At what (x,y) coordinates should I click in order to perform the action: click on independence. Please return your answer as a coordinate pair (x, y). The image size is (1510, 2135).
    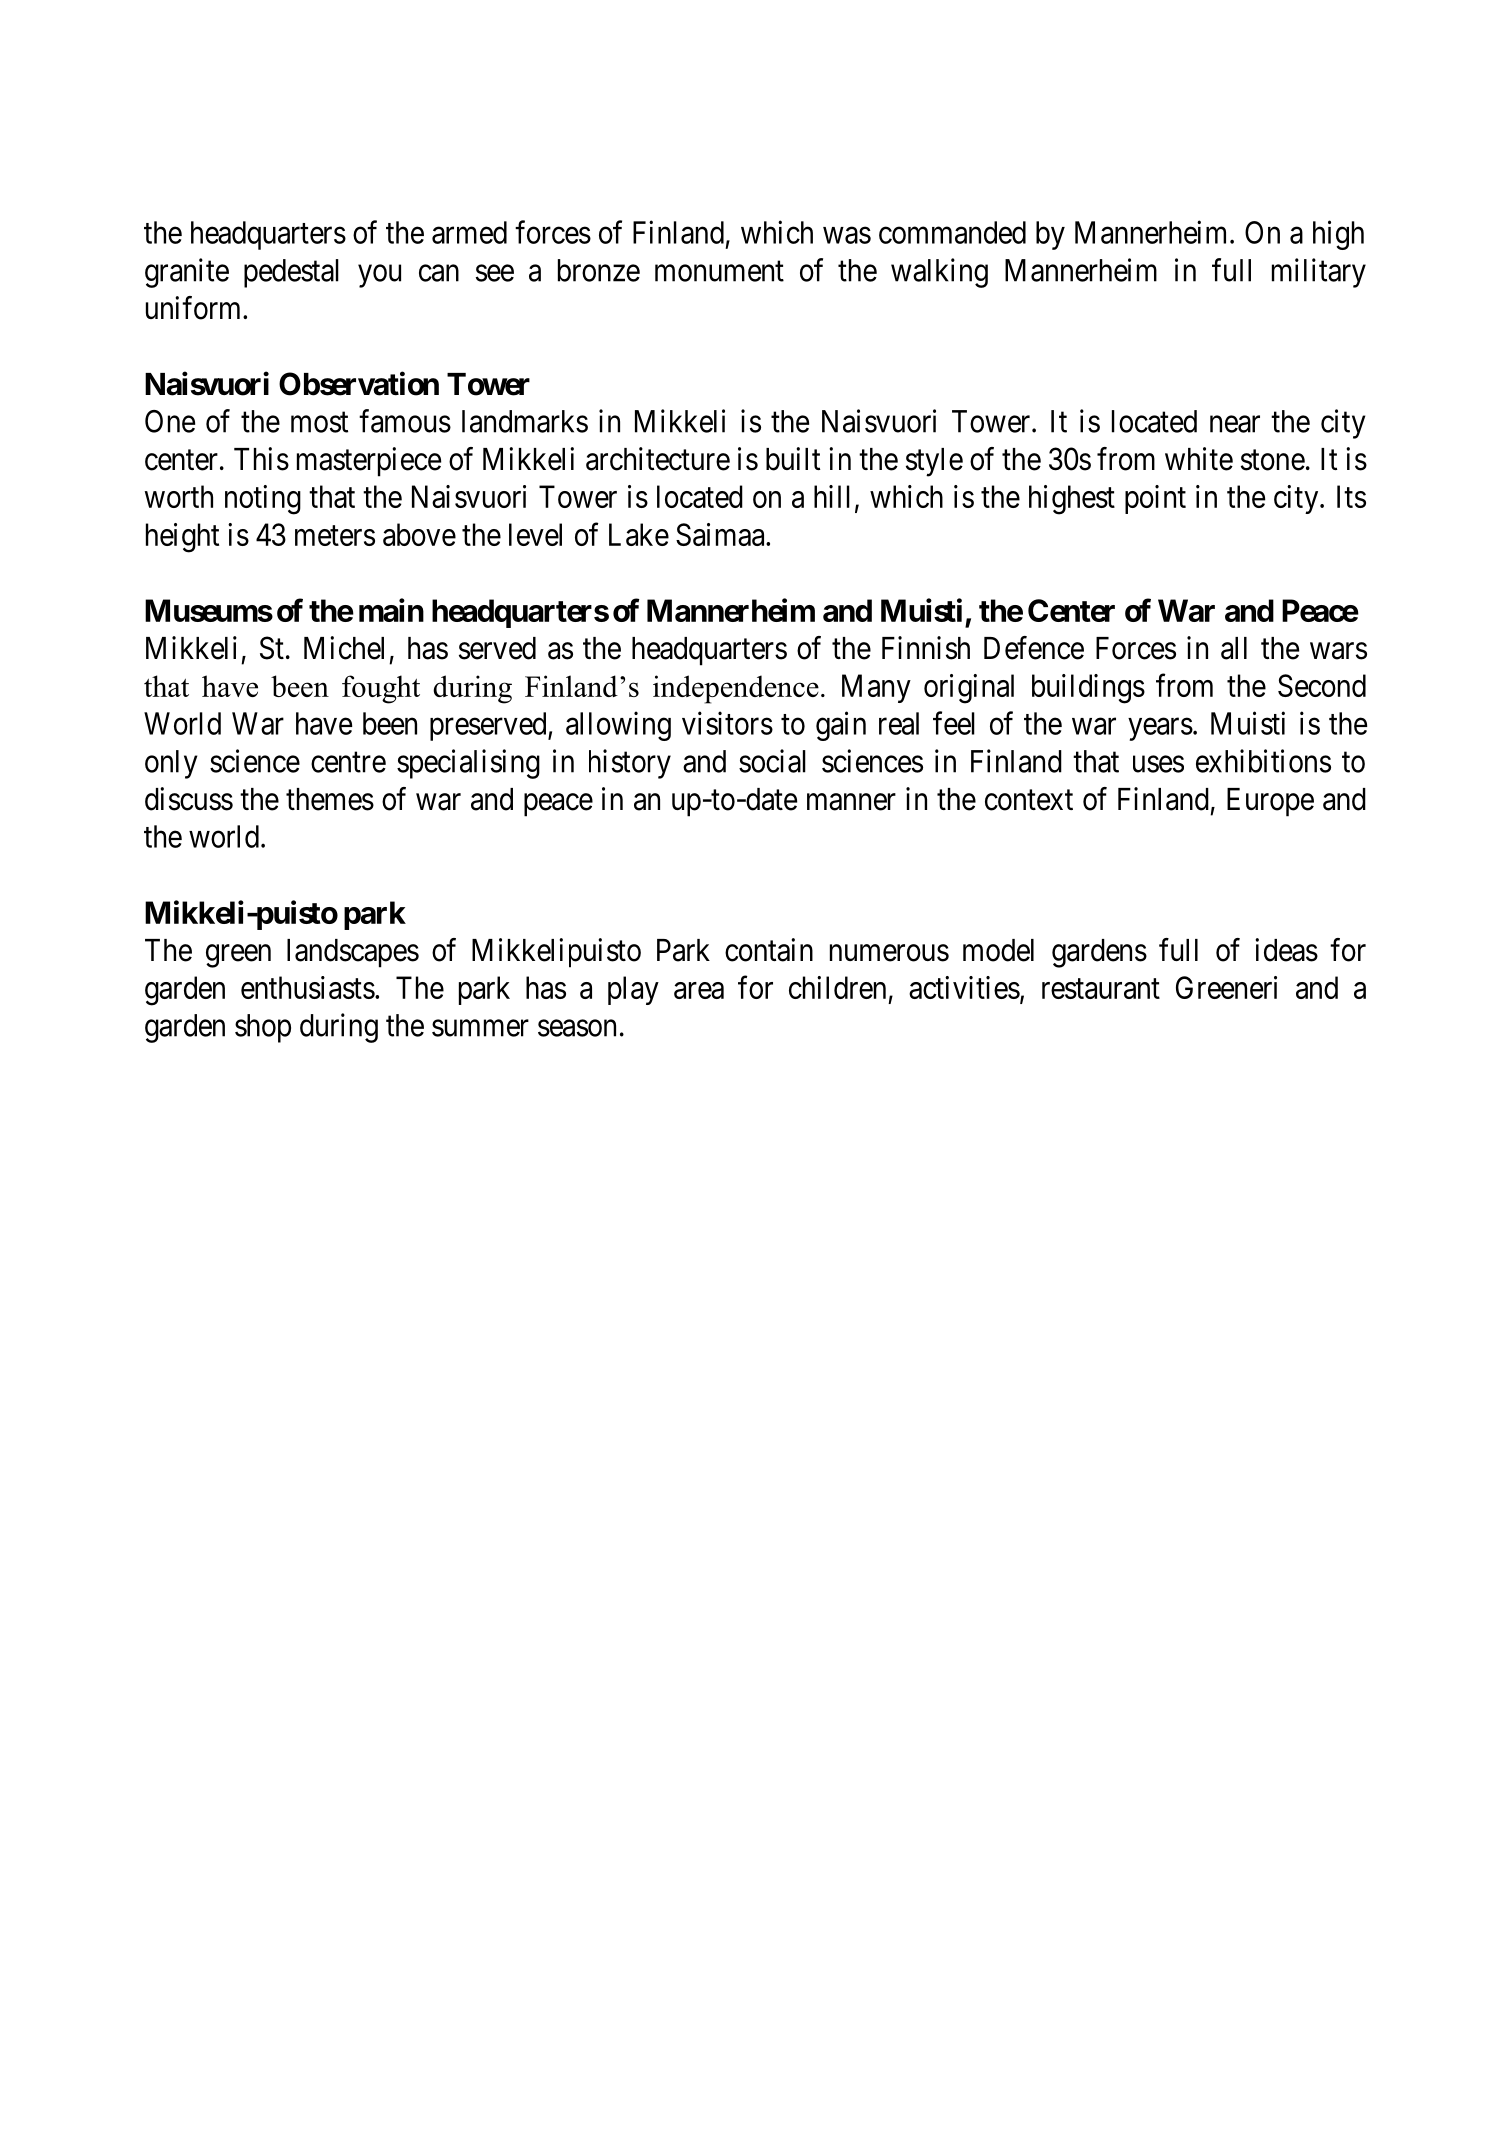
    Looking at the image, I should click on (736, 689).
